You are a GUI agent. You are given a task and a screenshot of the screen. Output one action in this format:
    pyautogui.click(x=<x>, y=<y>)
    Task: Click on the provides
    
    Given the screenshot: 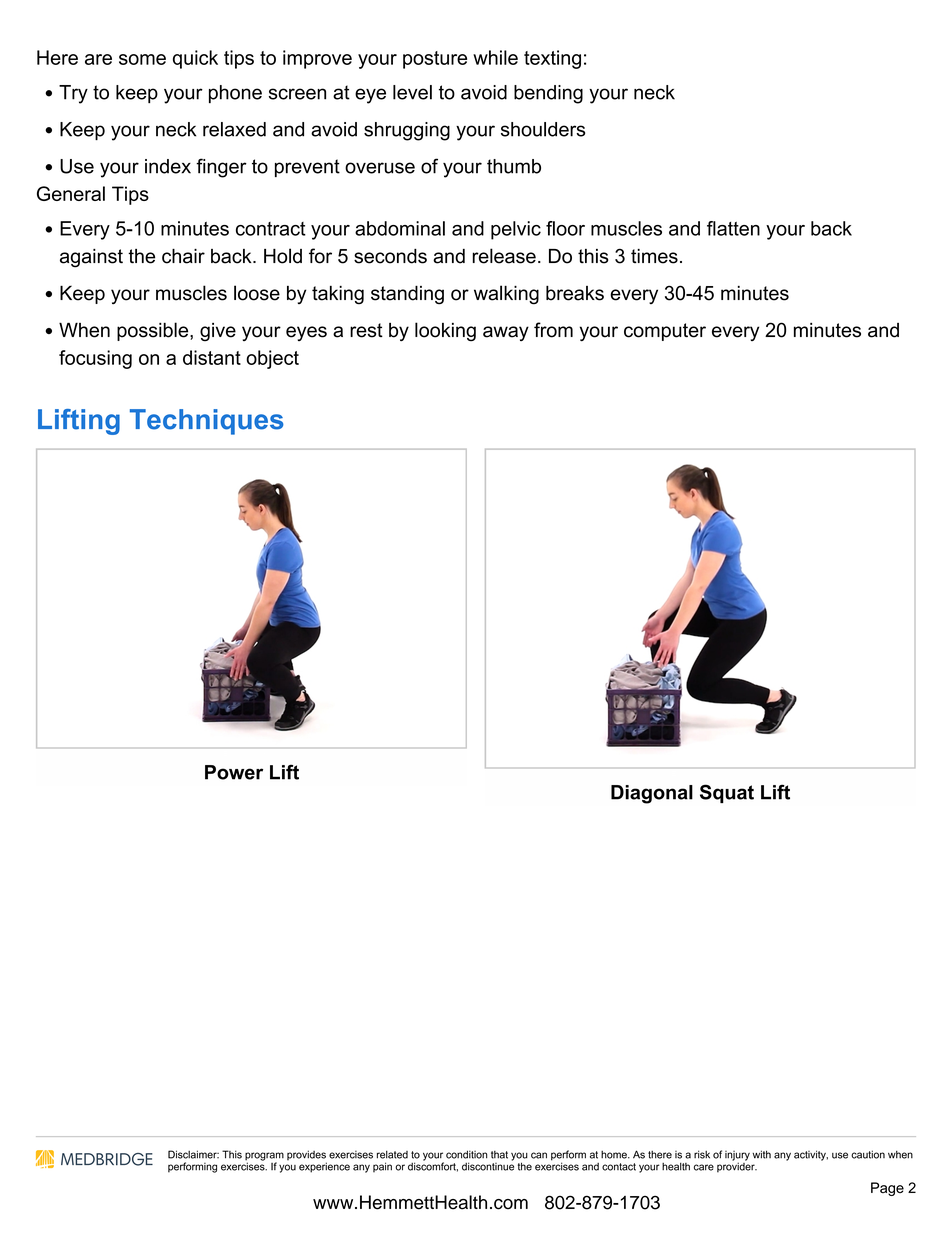 What is the action you would take?
    pyautogui.click(x=307, y=1156)
